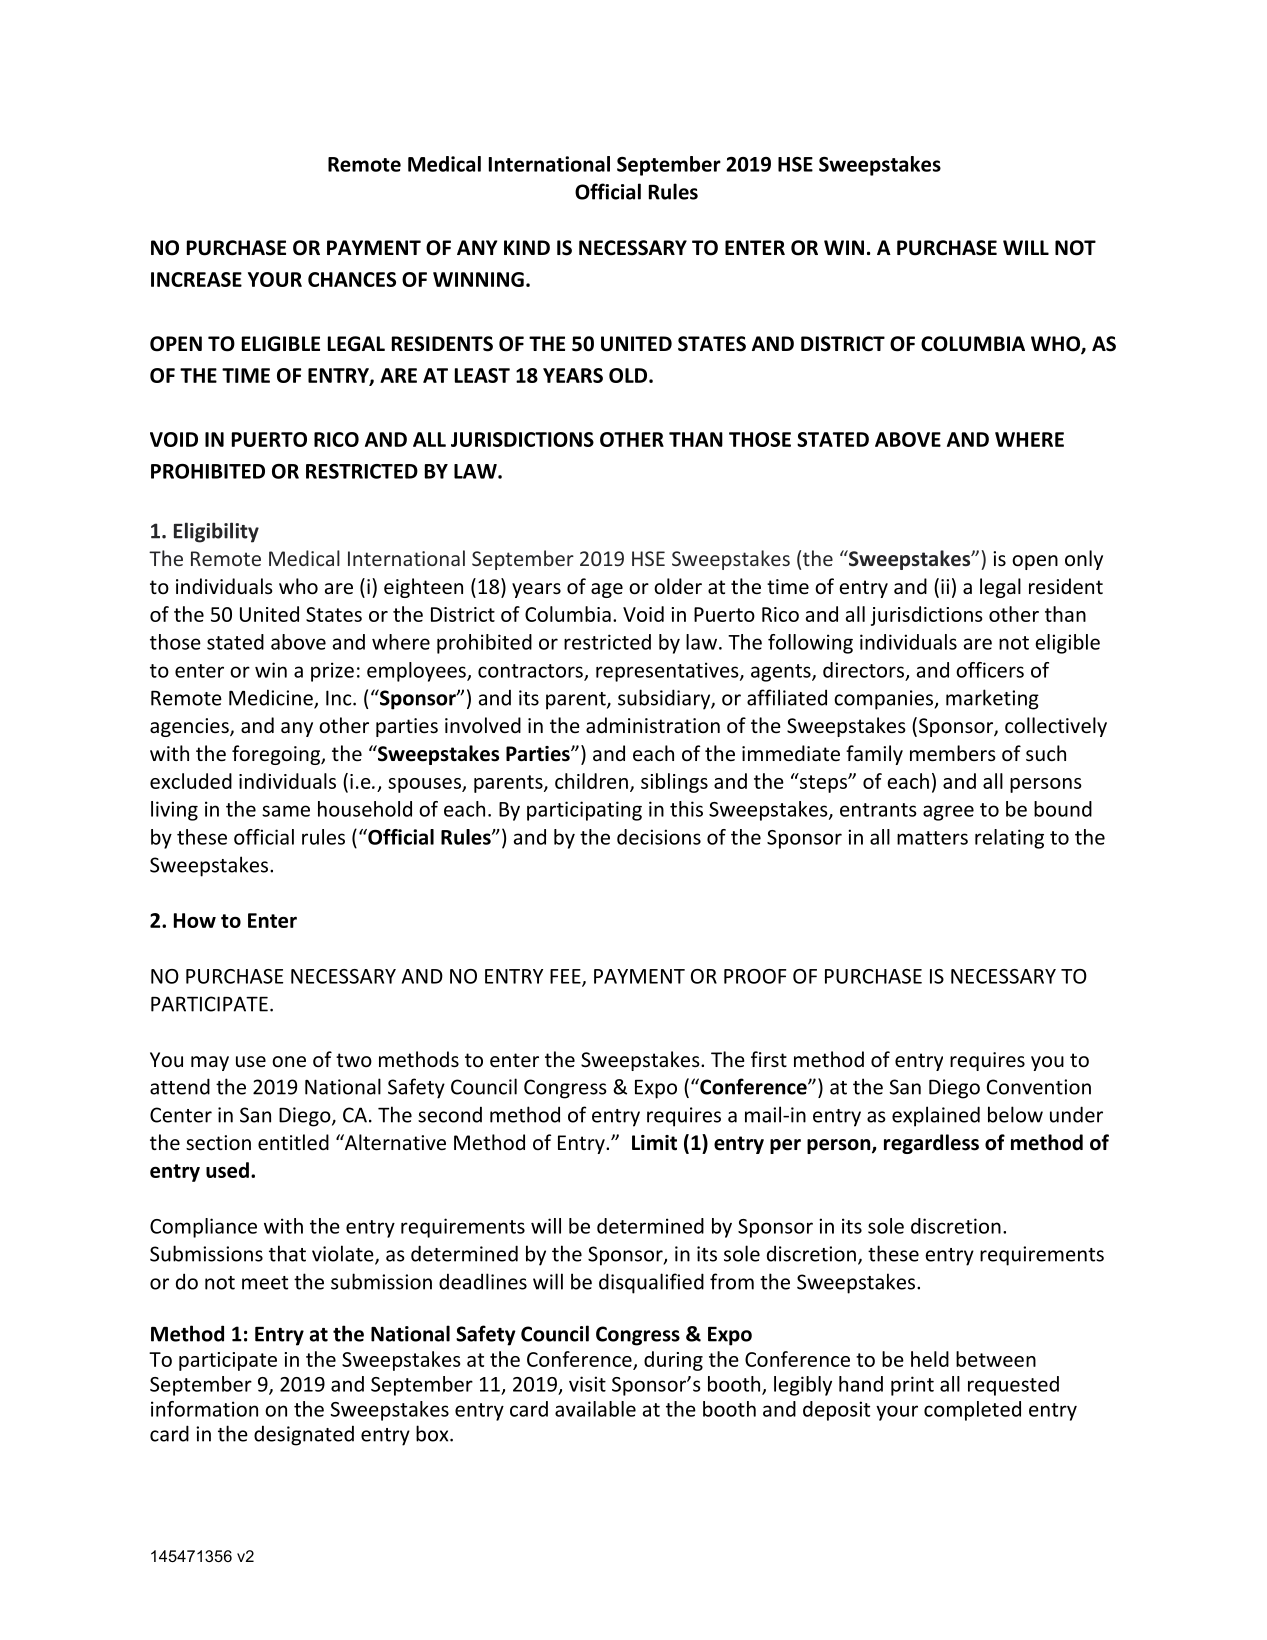 The height and width of the image is (1640, 1267). I want to click on available, so click(595, 1409).
